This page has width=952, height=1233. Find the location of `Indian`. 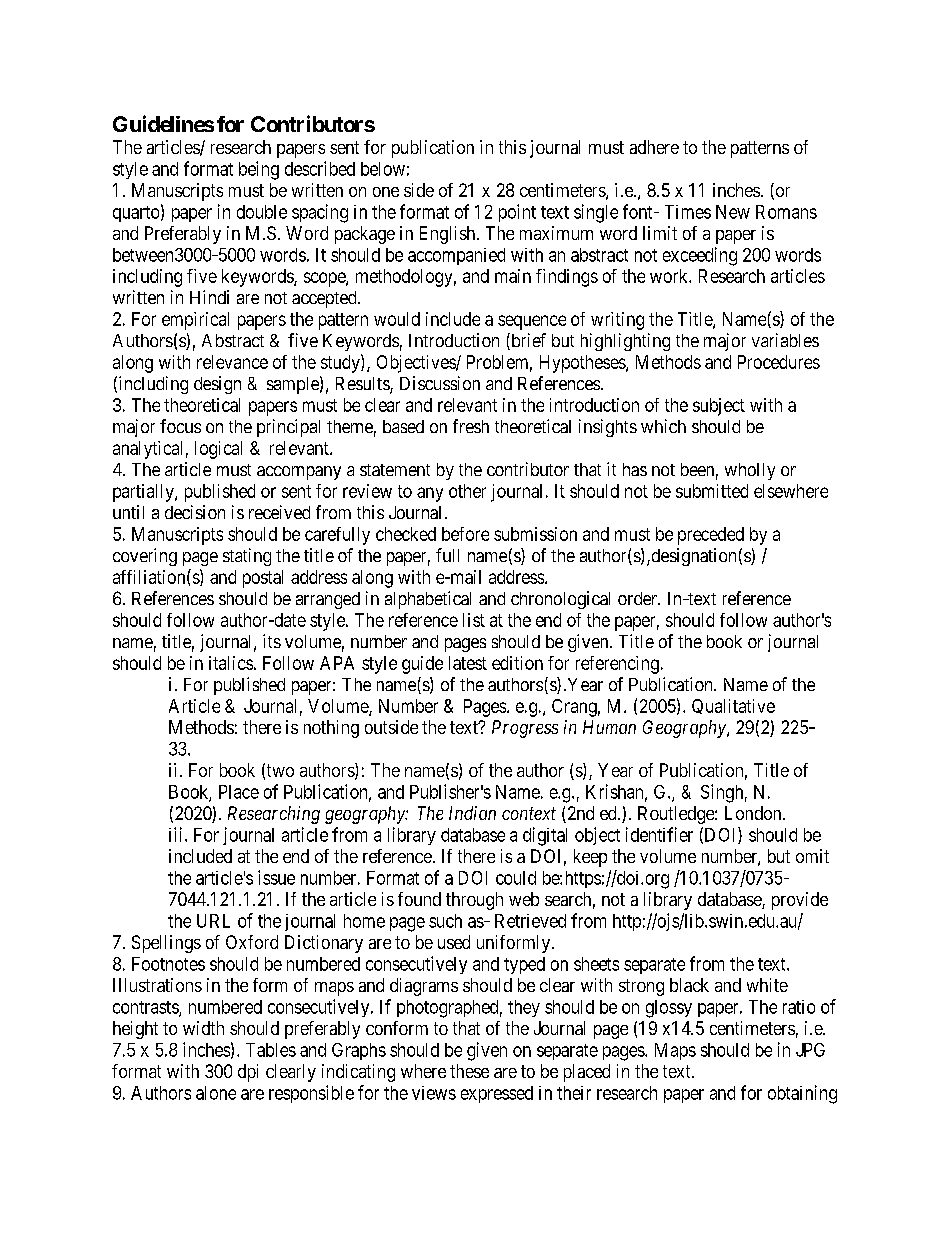

Indian is located at coordinates (472, 813).
